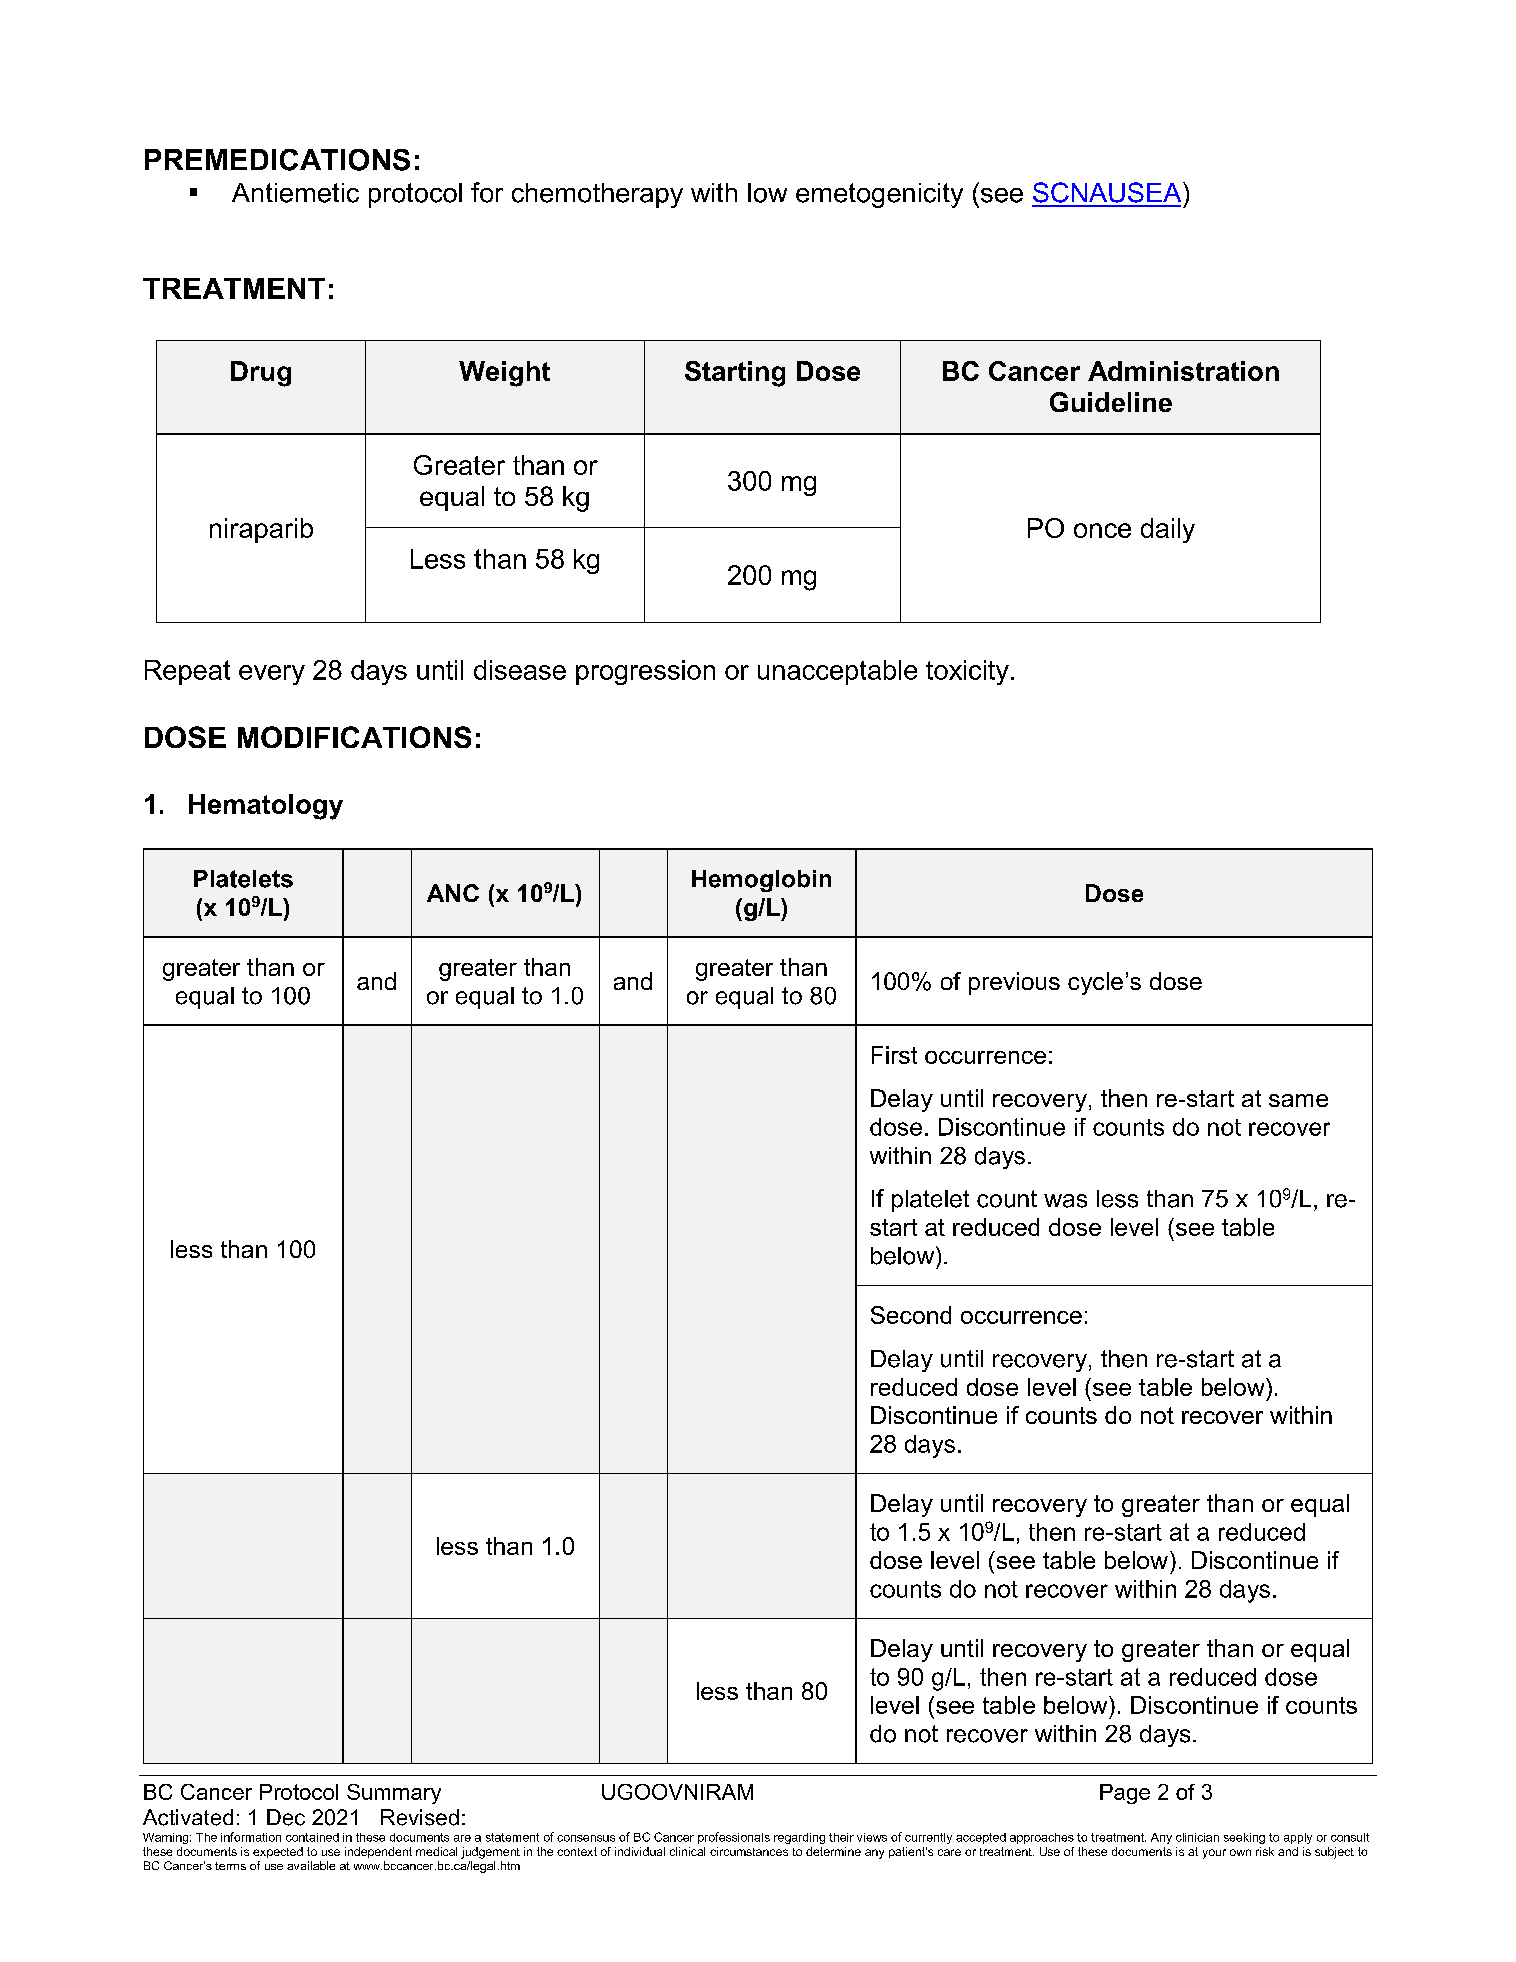 Image resolution: width=1516 pixels, height=1962 pixels. What do you see at coordinates (1183, 371) in the screenshot?
I see `Administration` at bounding box center [1183, 371].
